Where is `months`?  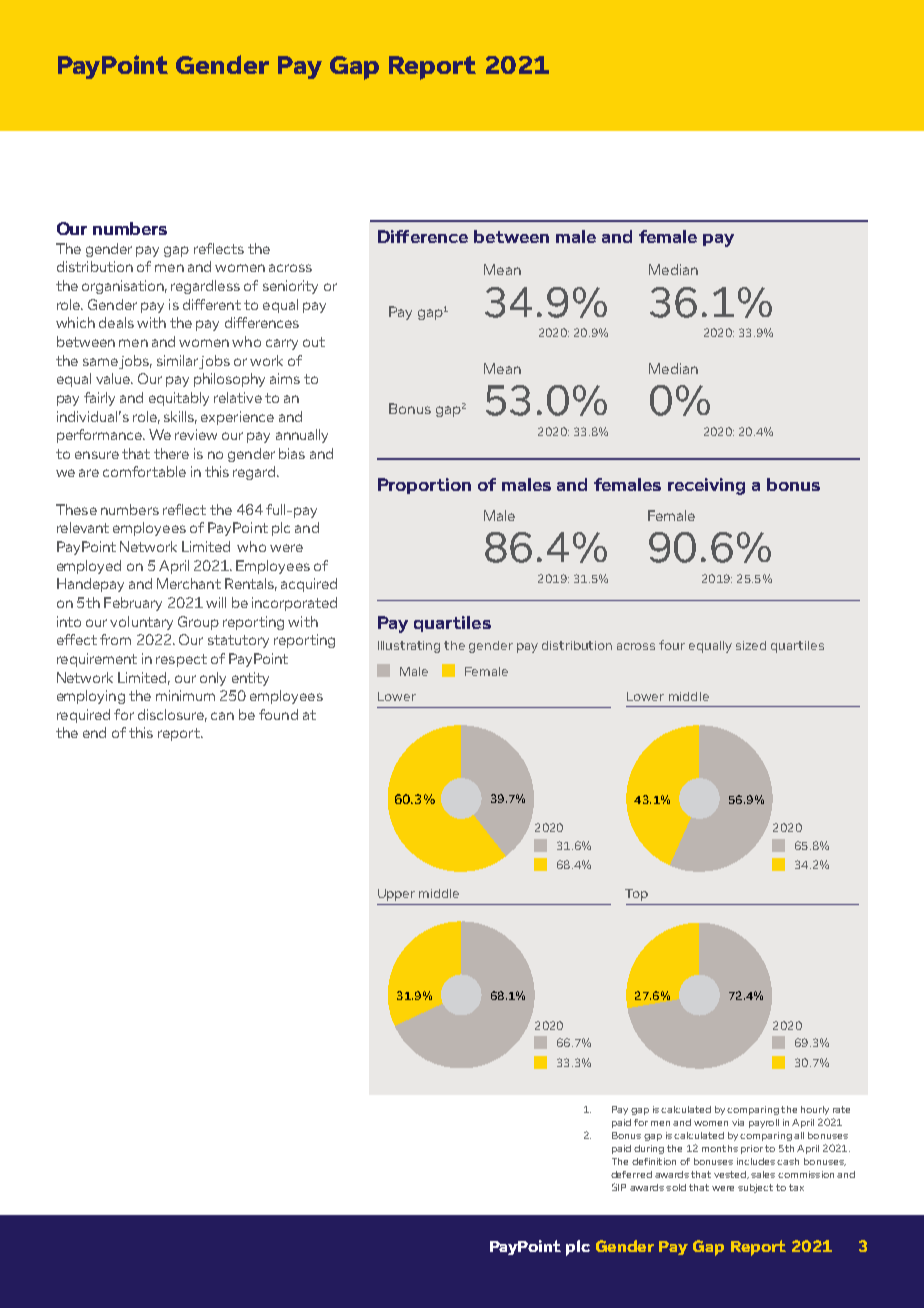
months is located at coordinates (720, 1148).
